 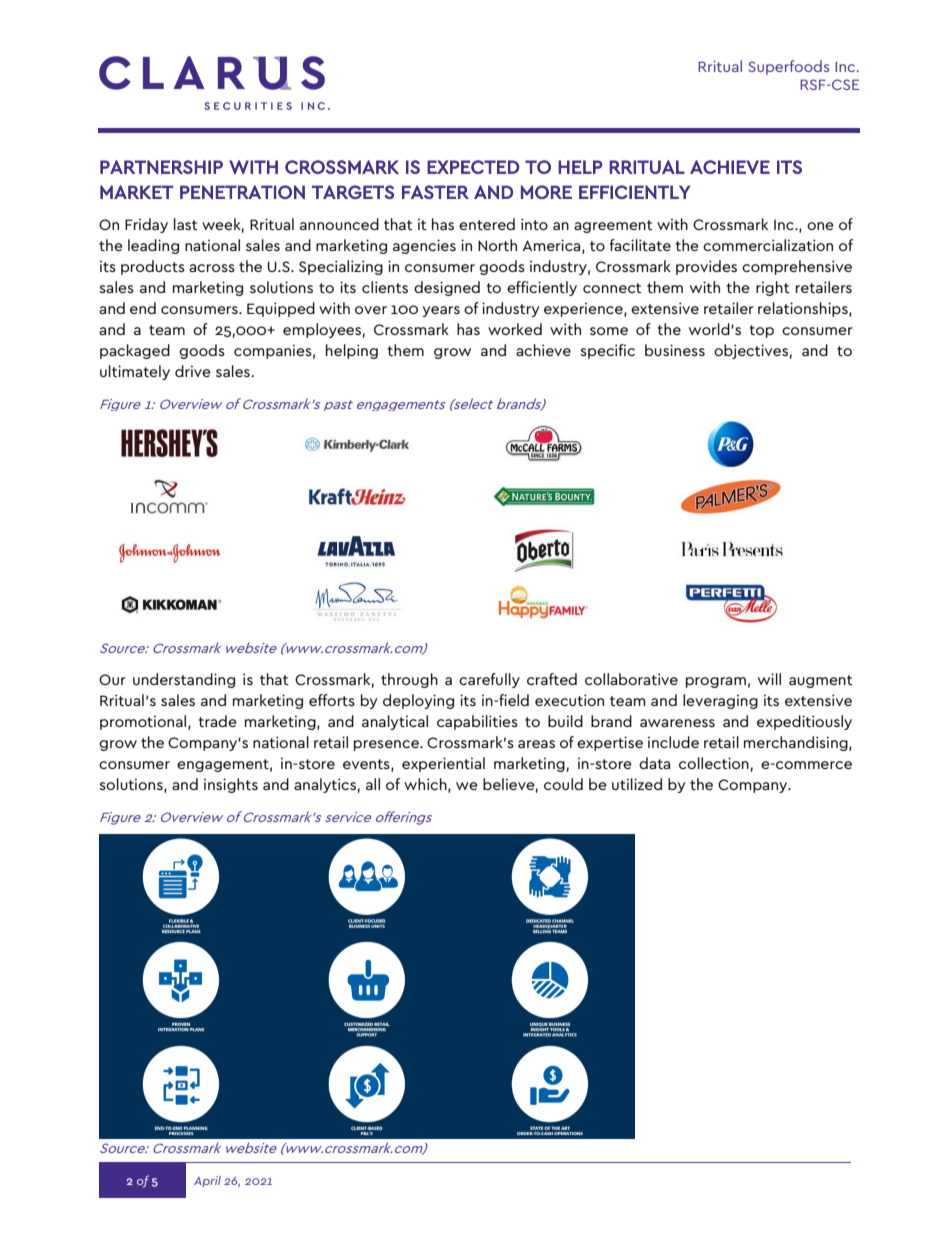 I want to click on experiential, so click(x=443, y=764).
